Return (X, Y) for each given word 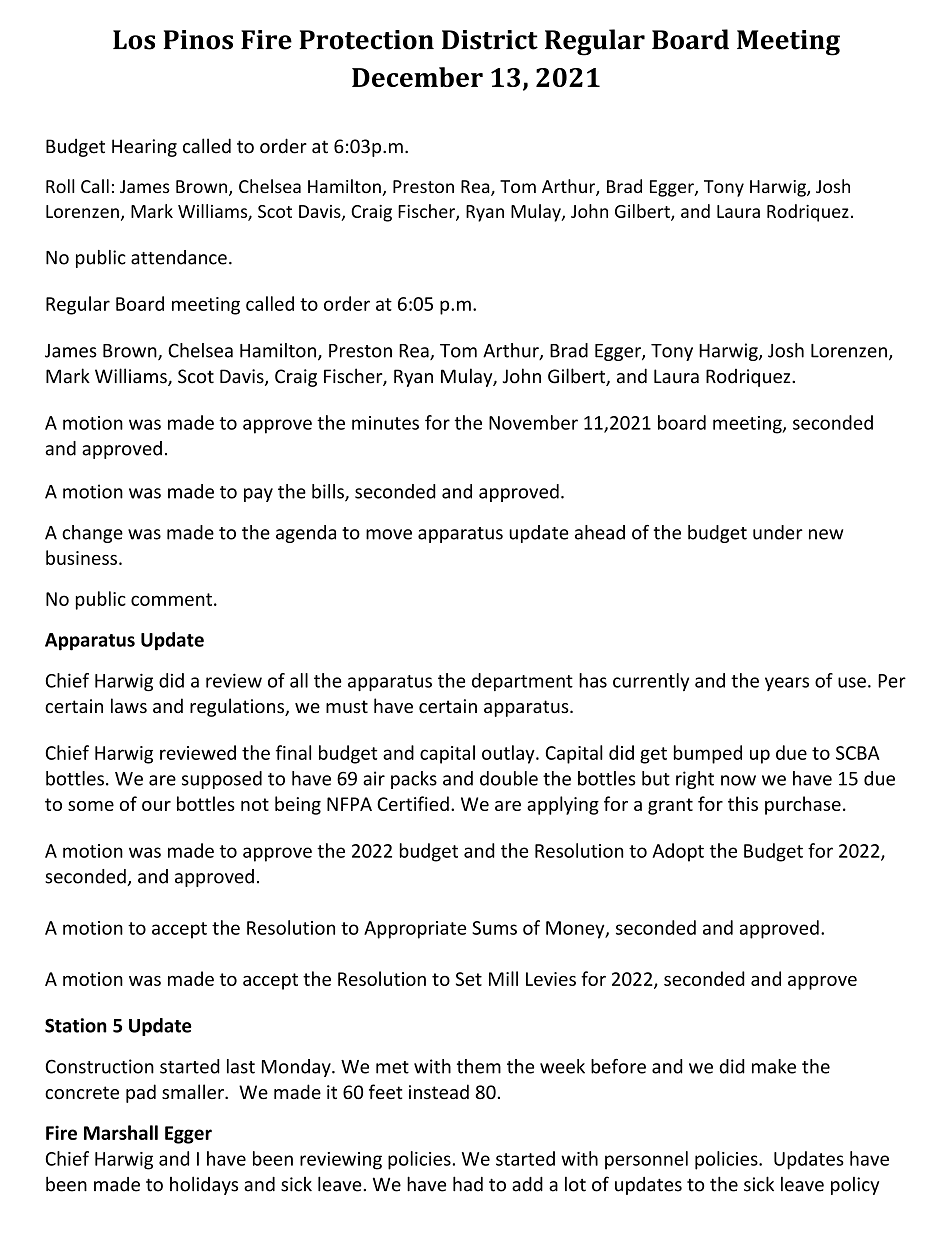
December (417, 77)
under (778, 532)
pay (258, 495)
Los (134, 40)
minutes (385, 423)
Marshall (121, 1132)
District (490, 40)
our (156, 806)
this (743, 803)
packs (414, 780)
